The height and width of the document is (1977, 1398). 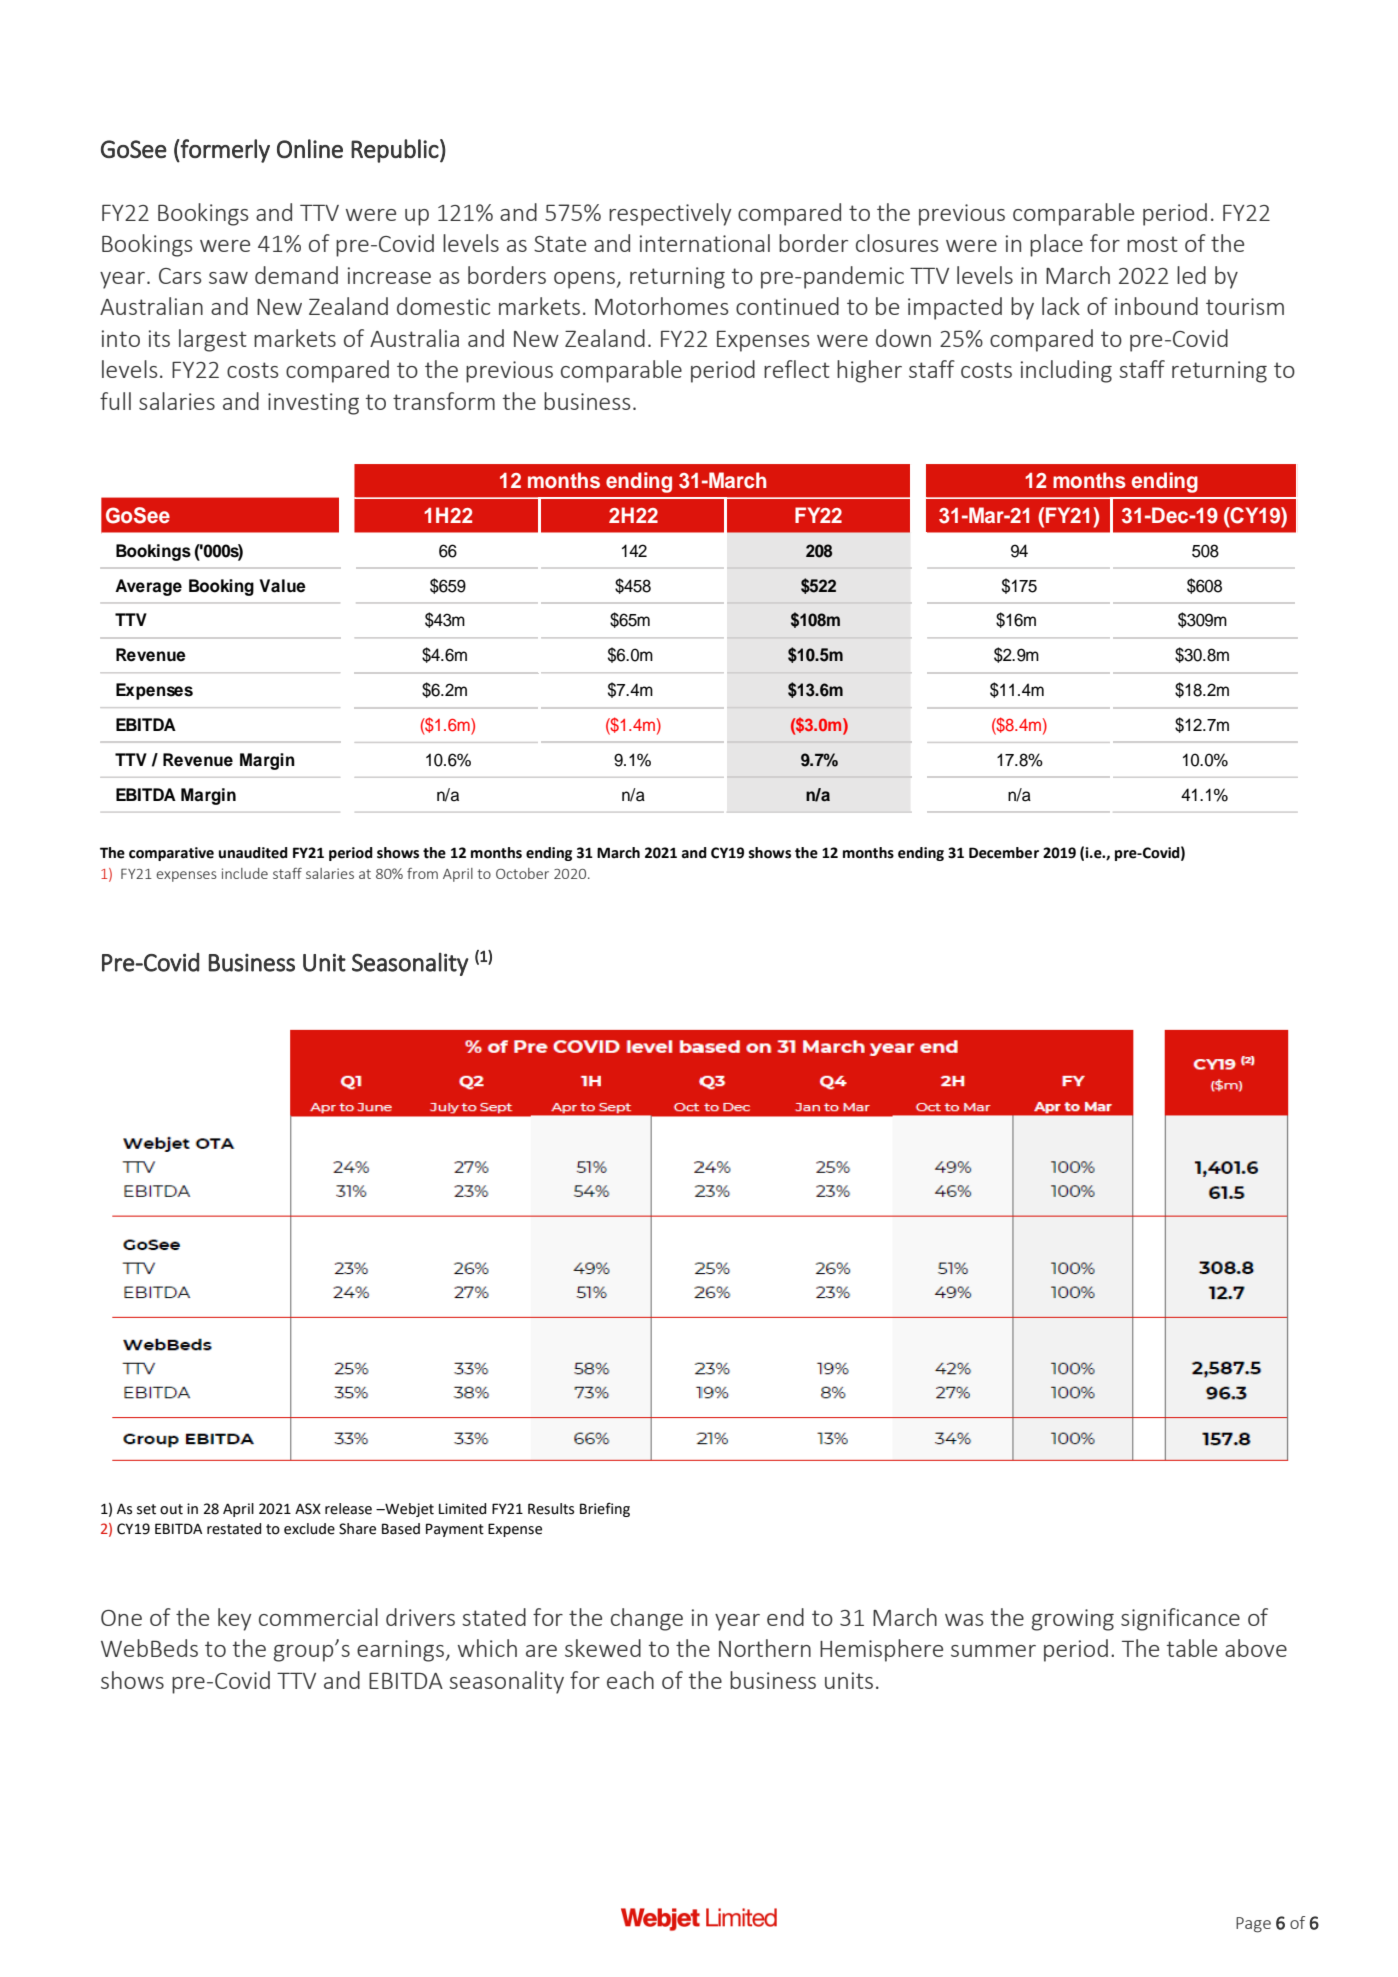 I want to click on October, so click(x=522, y=873).
